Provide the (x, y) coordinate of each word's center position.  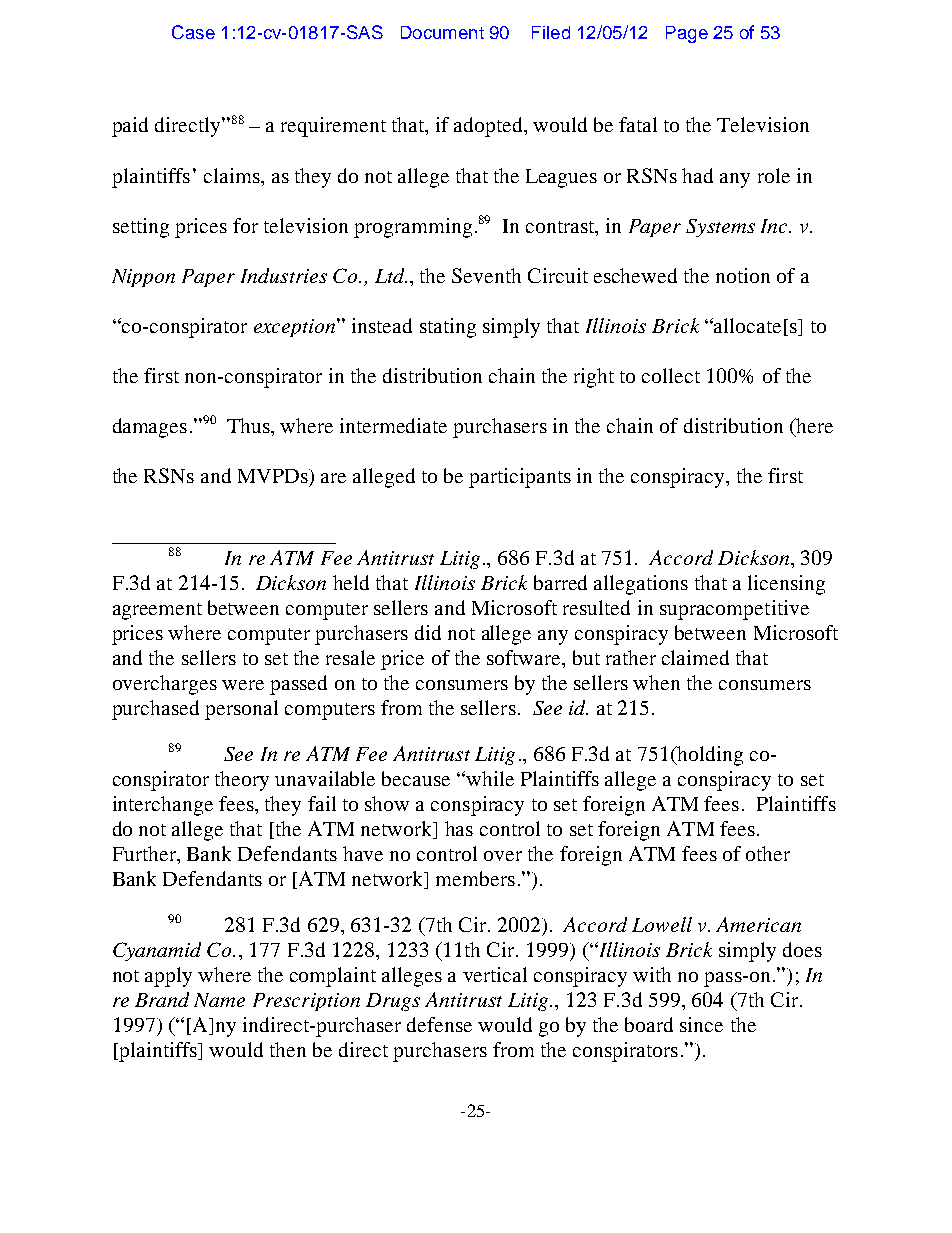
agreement (157, 611)
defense (439, 1024)
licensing (786, 585)
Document (442, 32)
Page (687, 34)
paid (130, 127)
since (701, 1024)
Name (219, 1000)
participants (520, 478)
